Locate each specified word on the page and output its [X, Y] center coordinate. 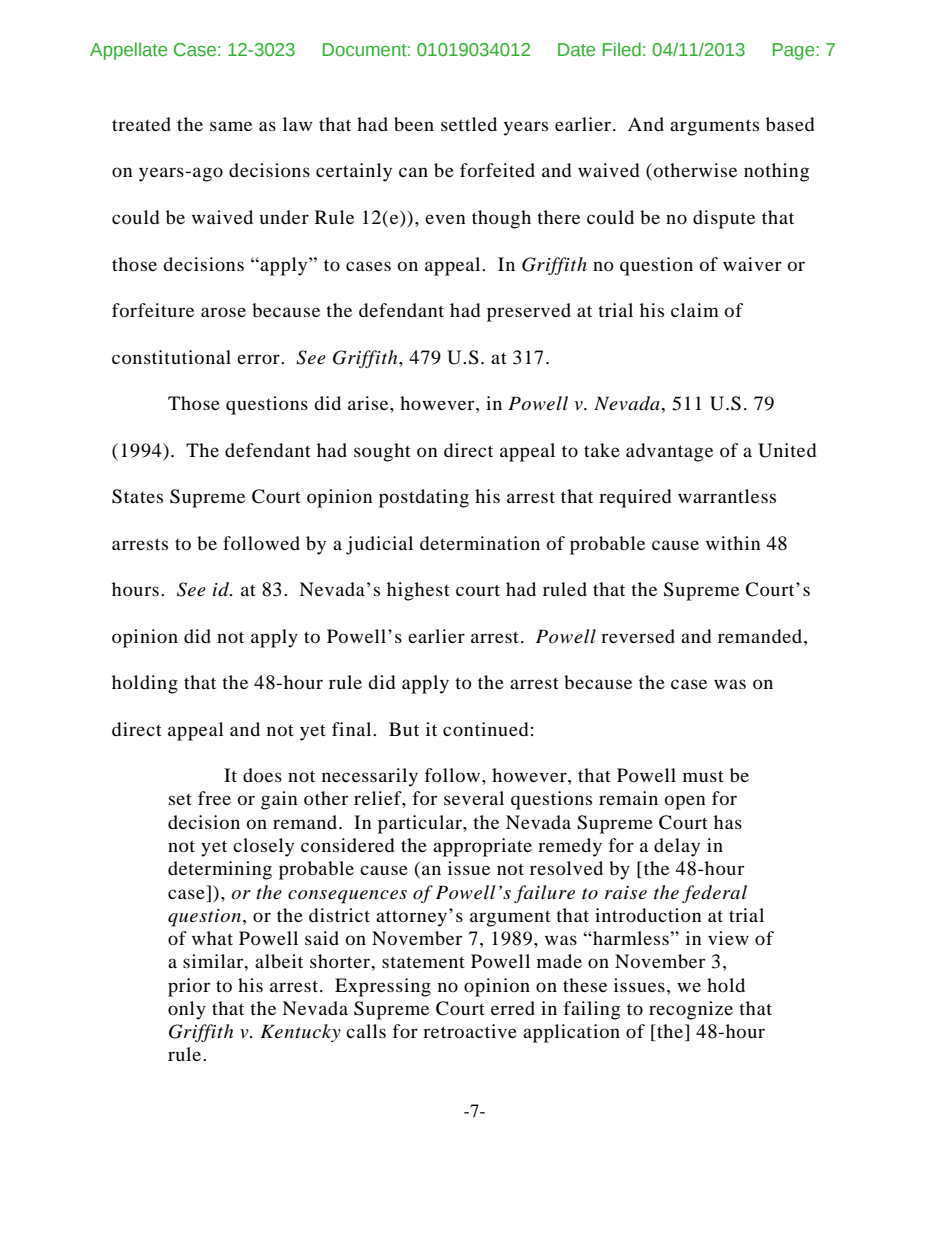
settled [469, 124]
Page [795, 51]
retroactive [470, 1031]
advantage [669, 452]
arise [369, 403]
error [259, 359]
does [262, 775]
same [231, 126]
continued [485, 729]
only [187, 1010]
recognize [691, 1010]
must [703, 776]
